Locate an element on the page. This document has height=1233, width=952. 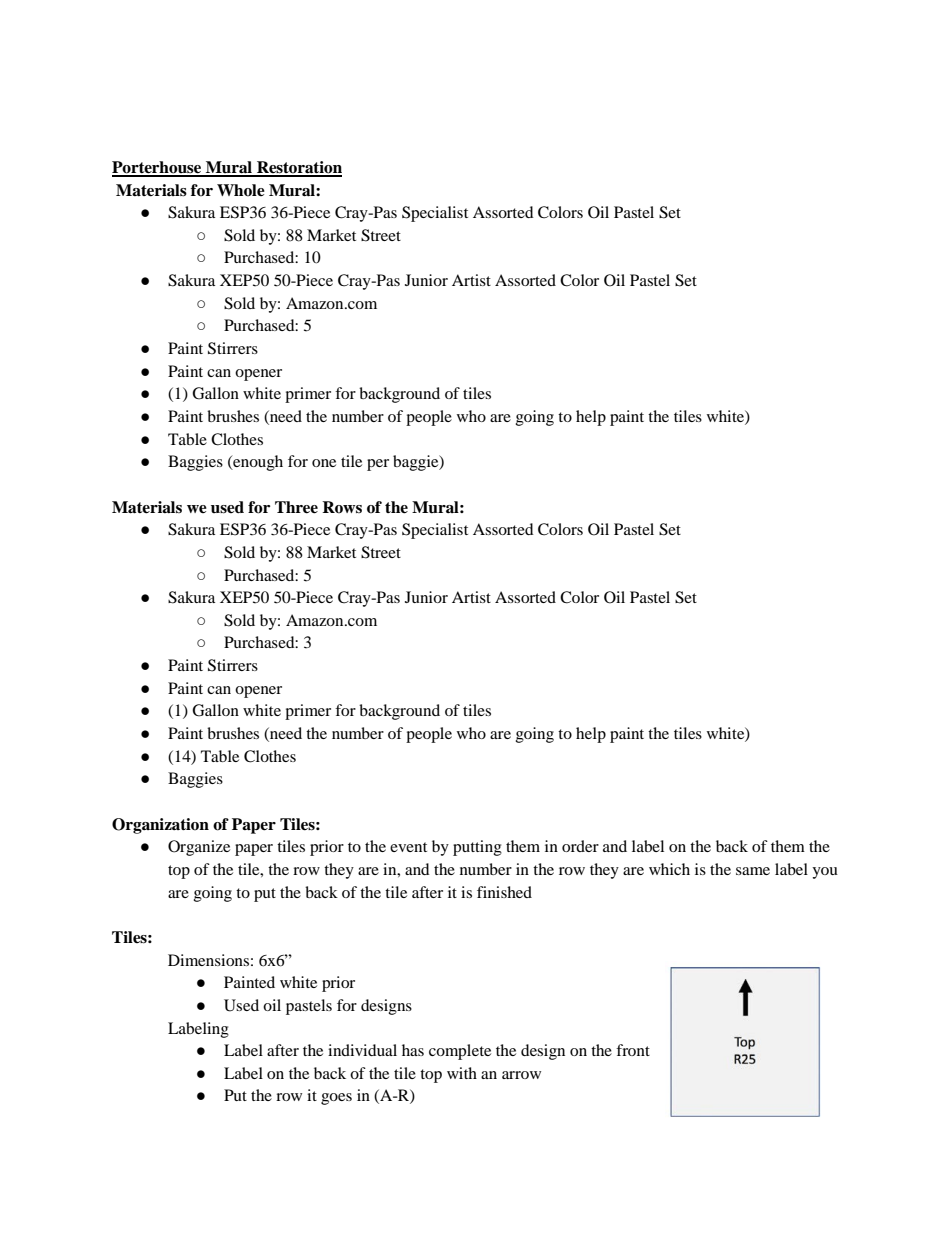
Organization is located at coordinates (160, 826).
